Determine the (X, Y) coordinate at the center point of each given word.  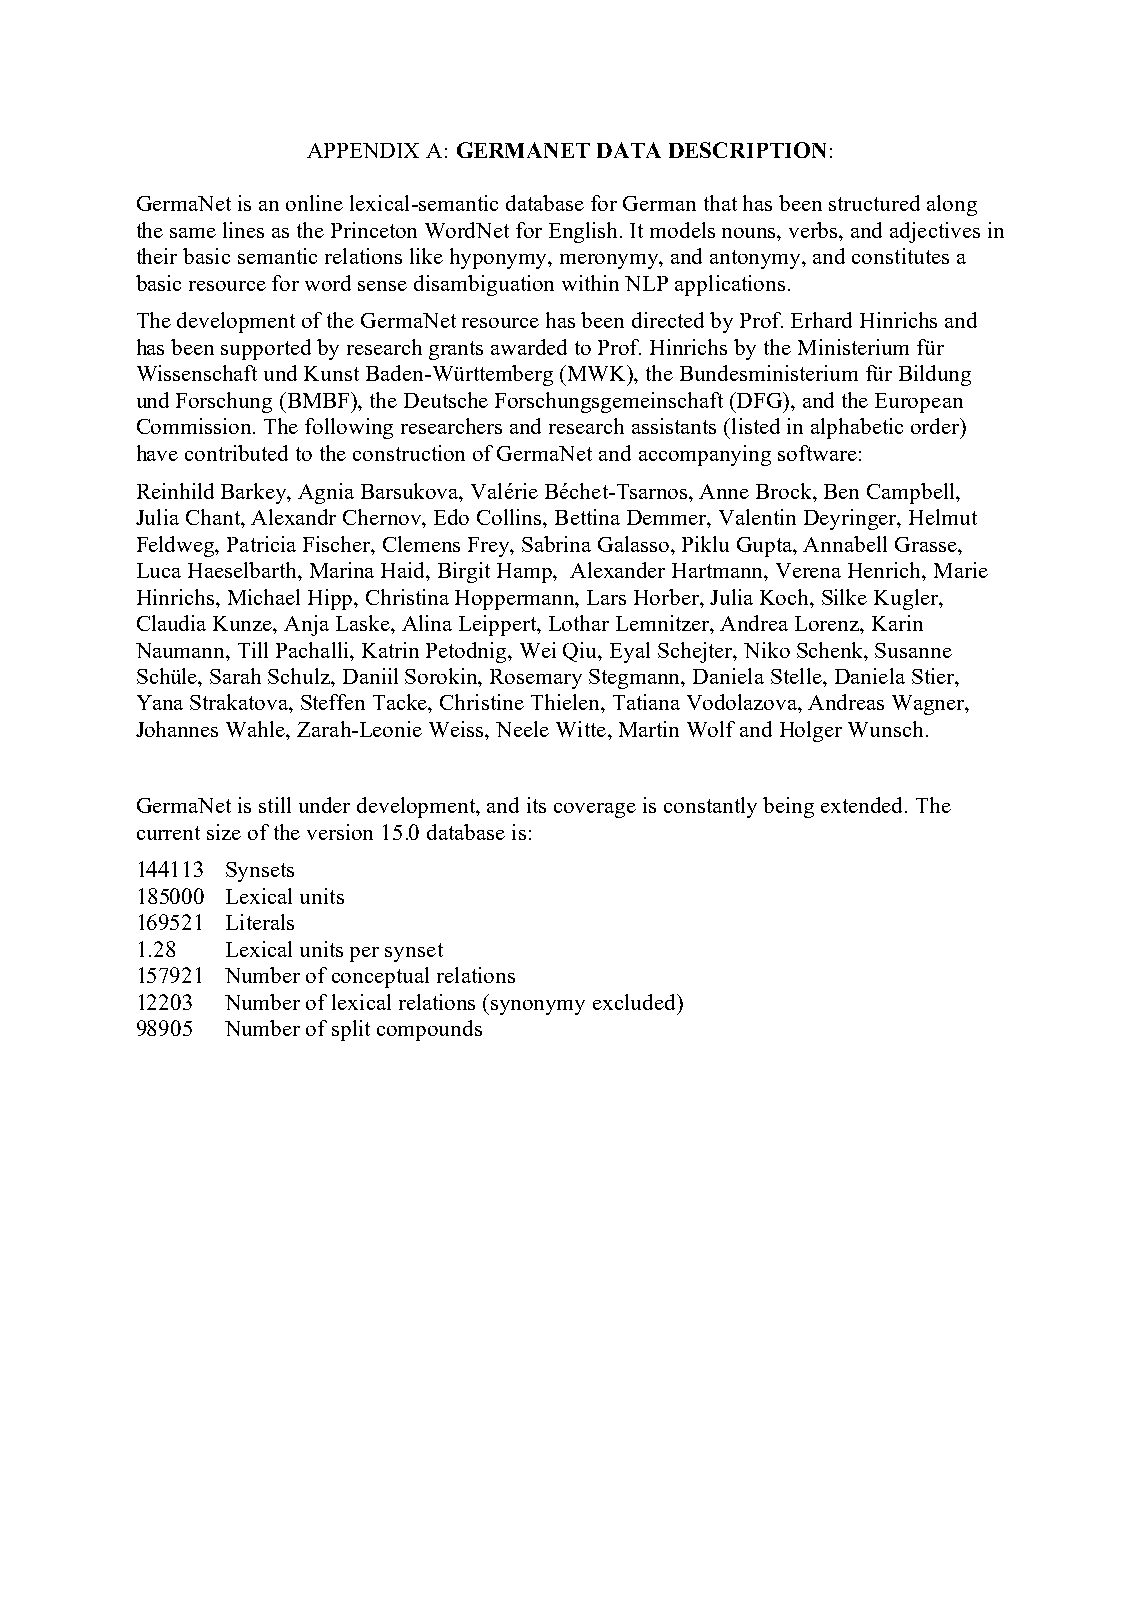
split (351, 1030)
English (585, 232)
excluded (635, 1002)
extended (863, 805)
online (314, 203)
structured (874, 203)
